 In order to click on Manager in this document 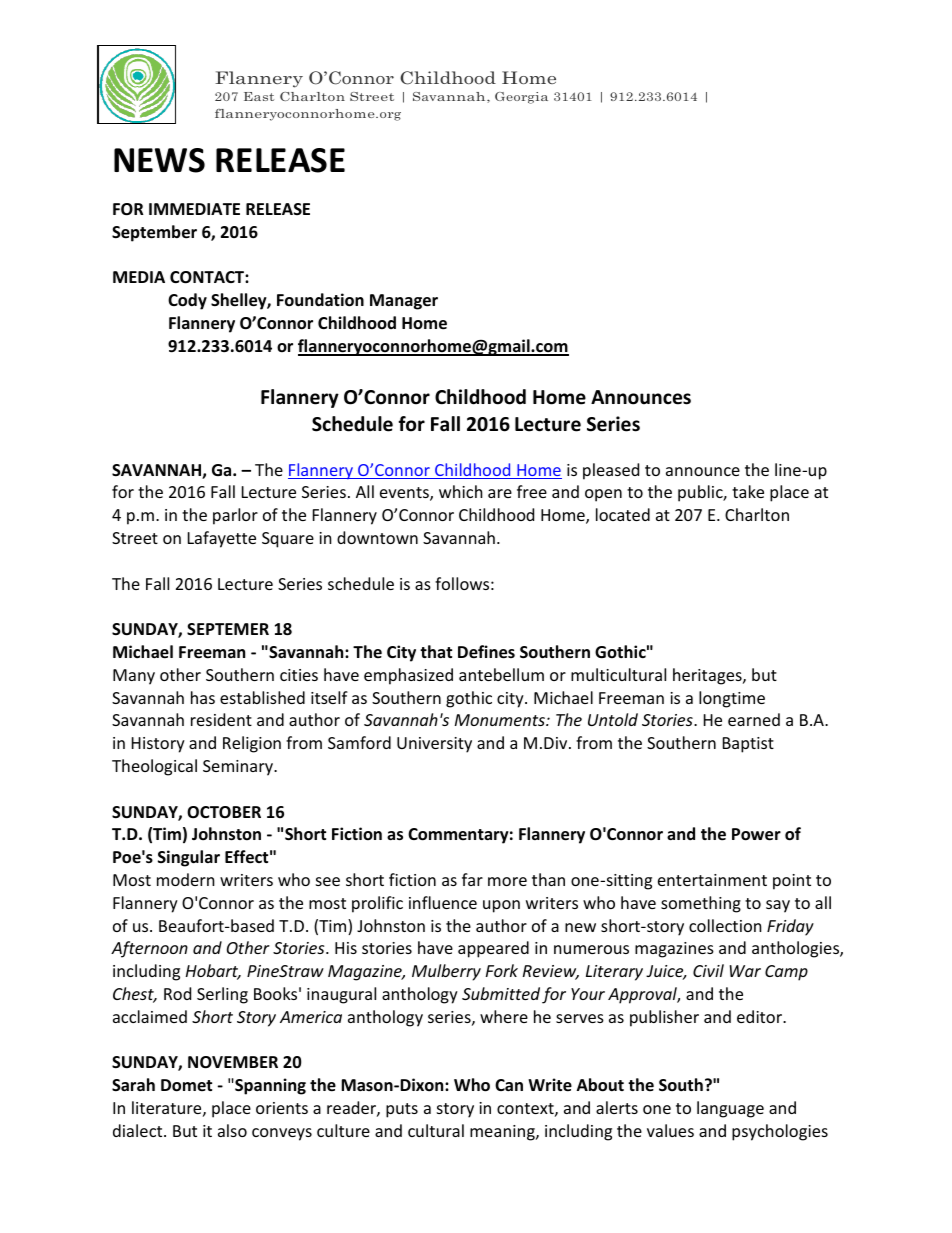, I will do `click(404, 302)`.
